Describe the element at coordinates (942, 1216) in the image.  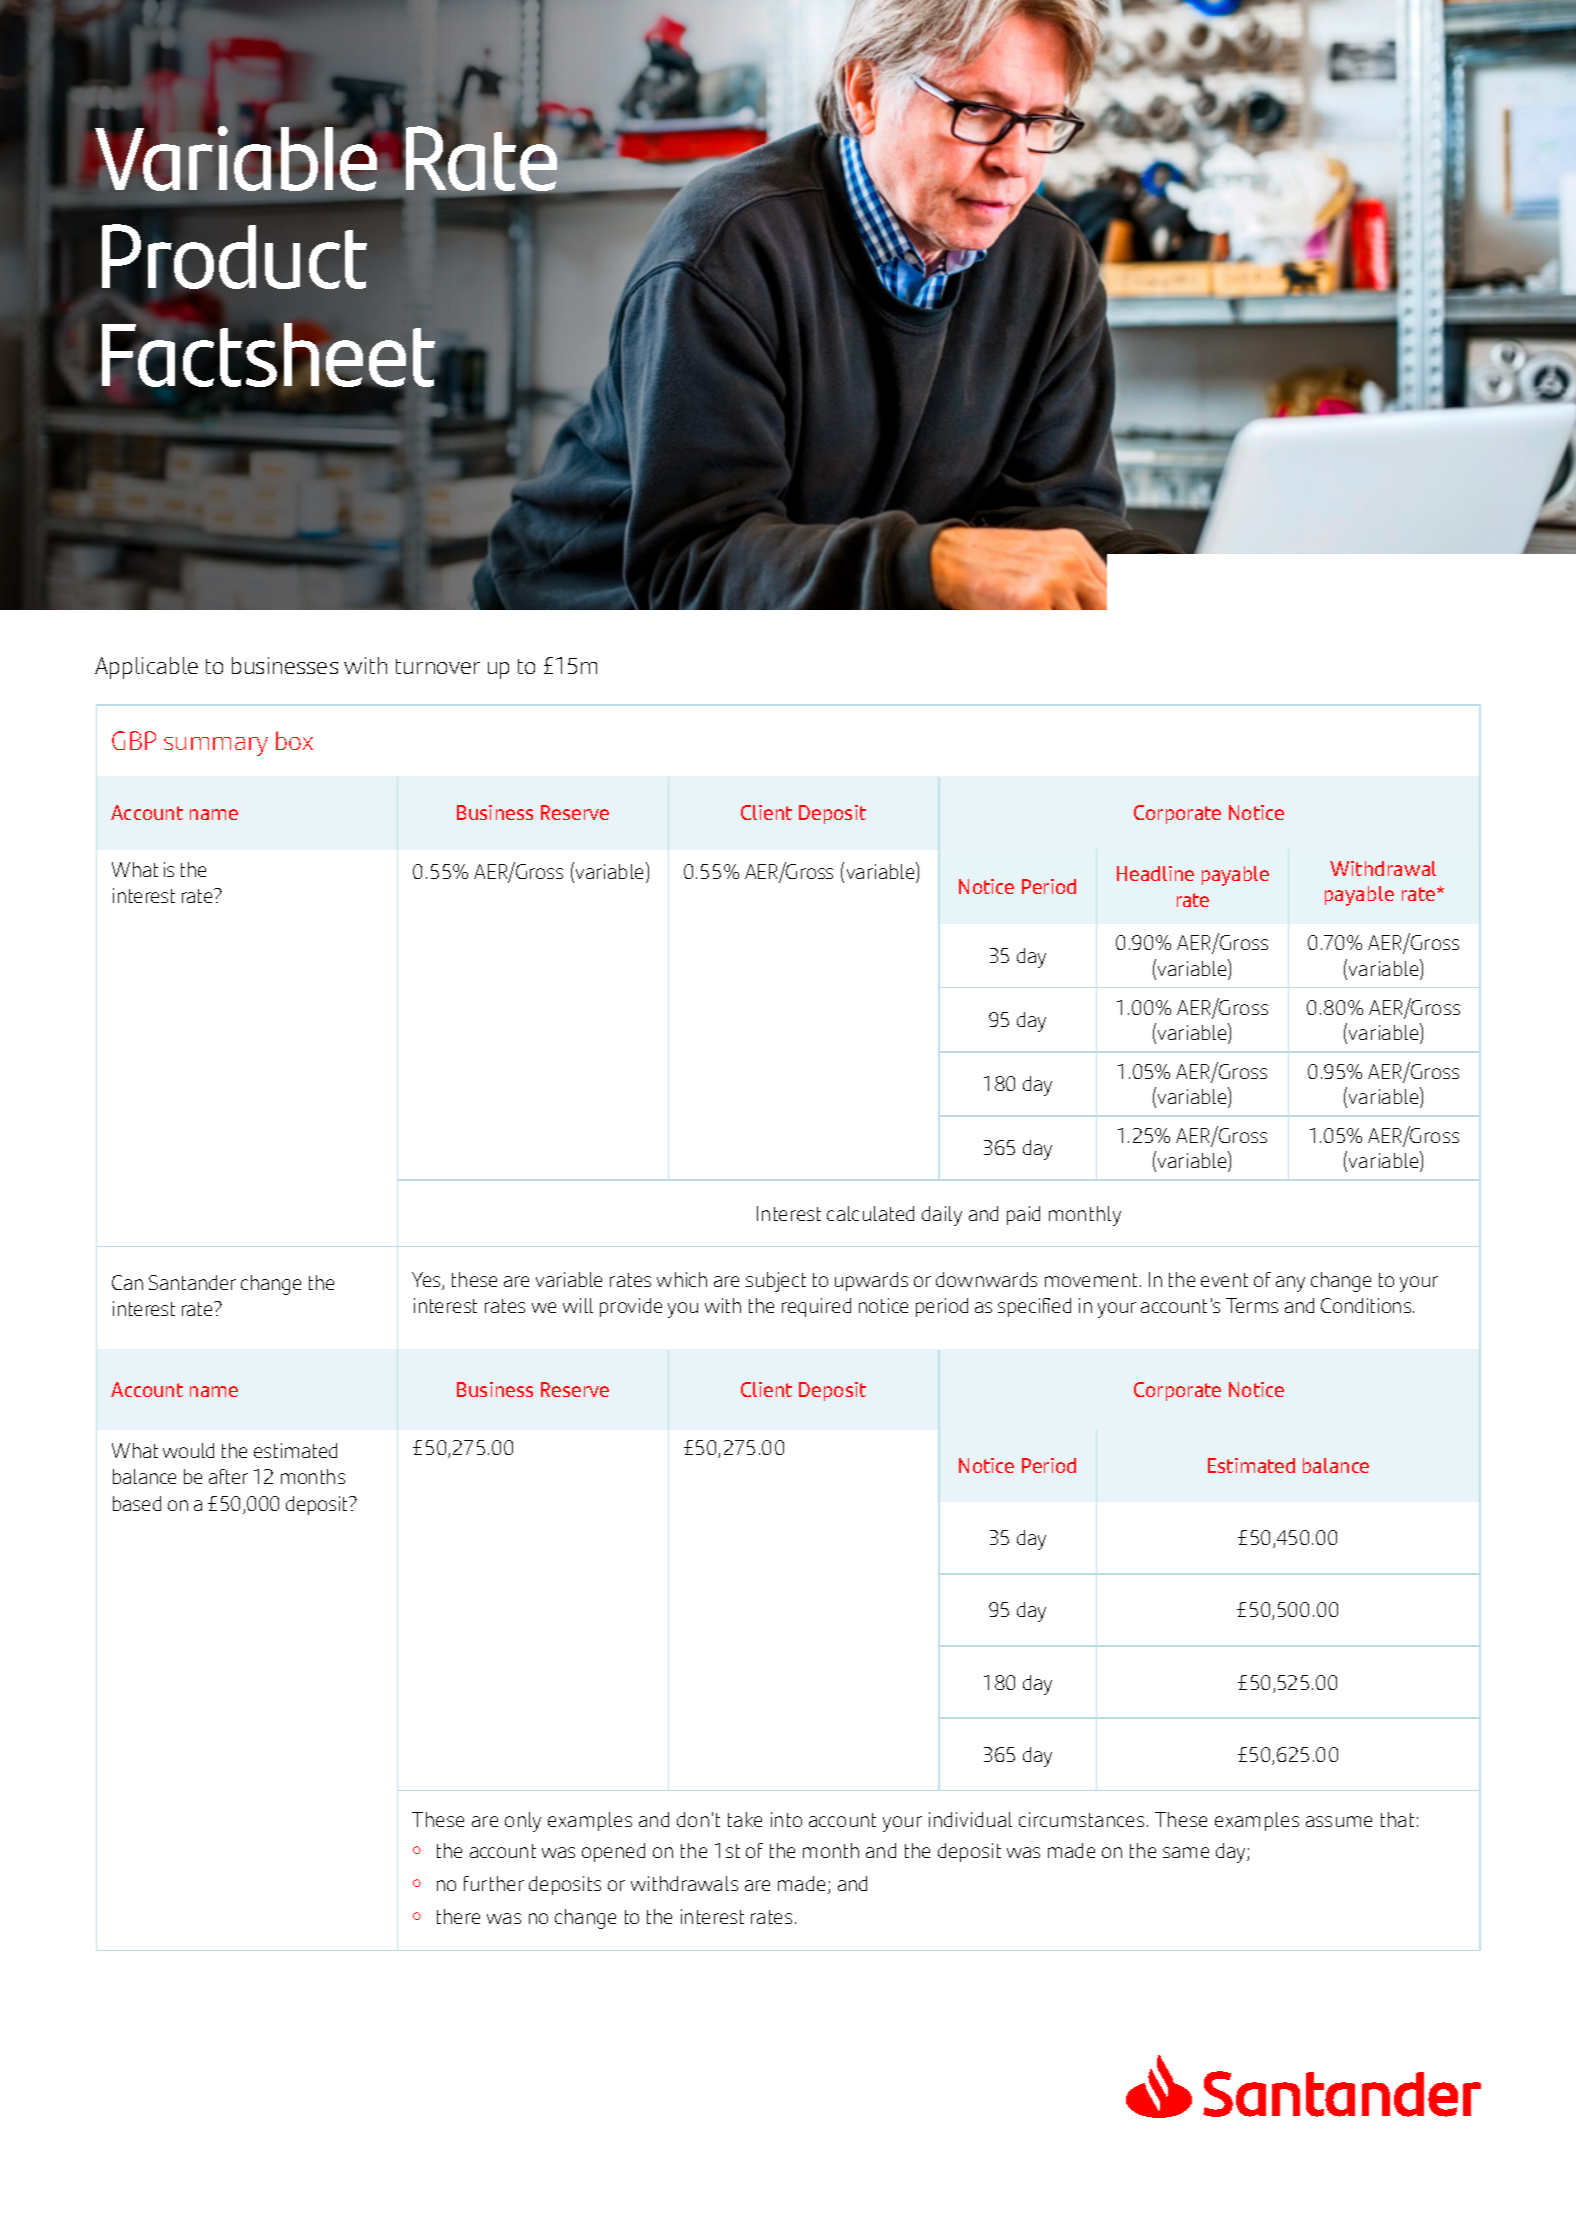
I see `daily` at that location.
